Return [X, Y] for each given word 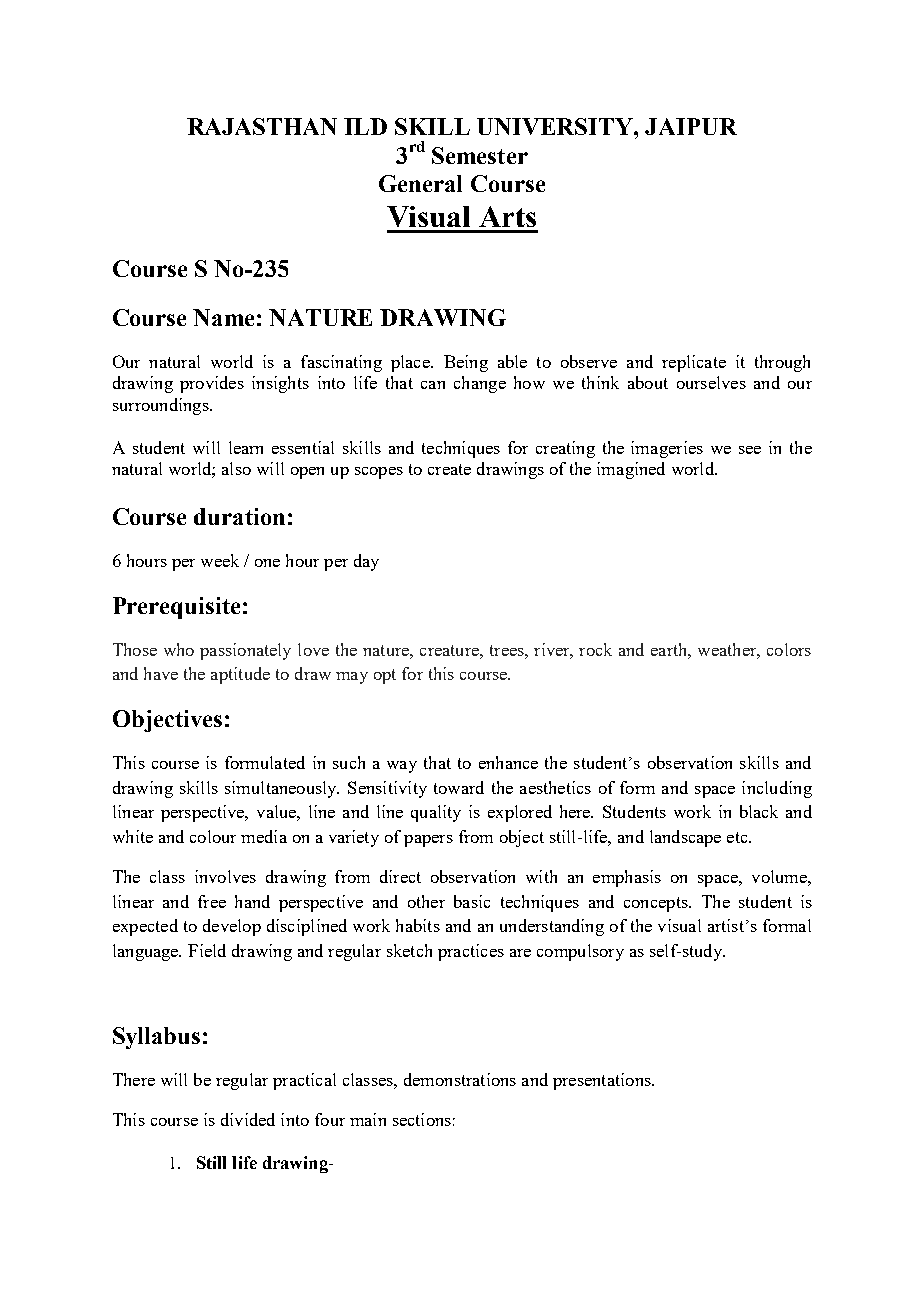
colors [789, 649]
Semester [480, 155]
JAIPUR [691, 126]
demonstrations [460, 1079]
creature [450, 650]
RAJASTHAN [262, 126]
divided [248, 1119]
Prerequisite [176, 608]
